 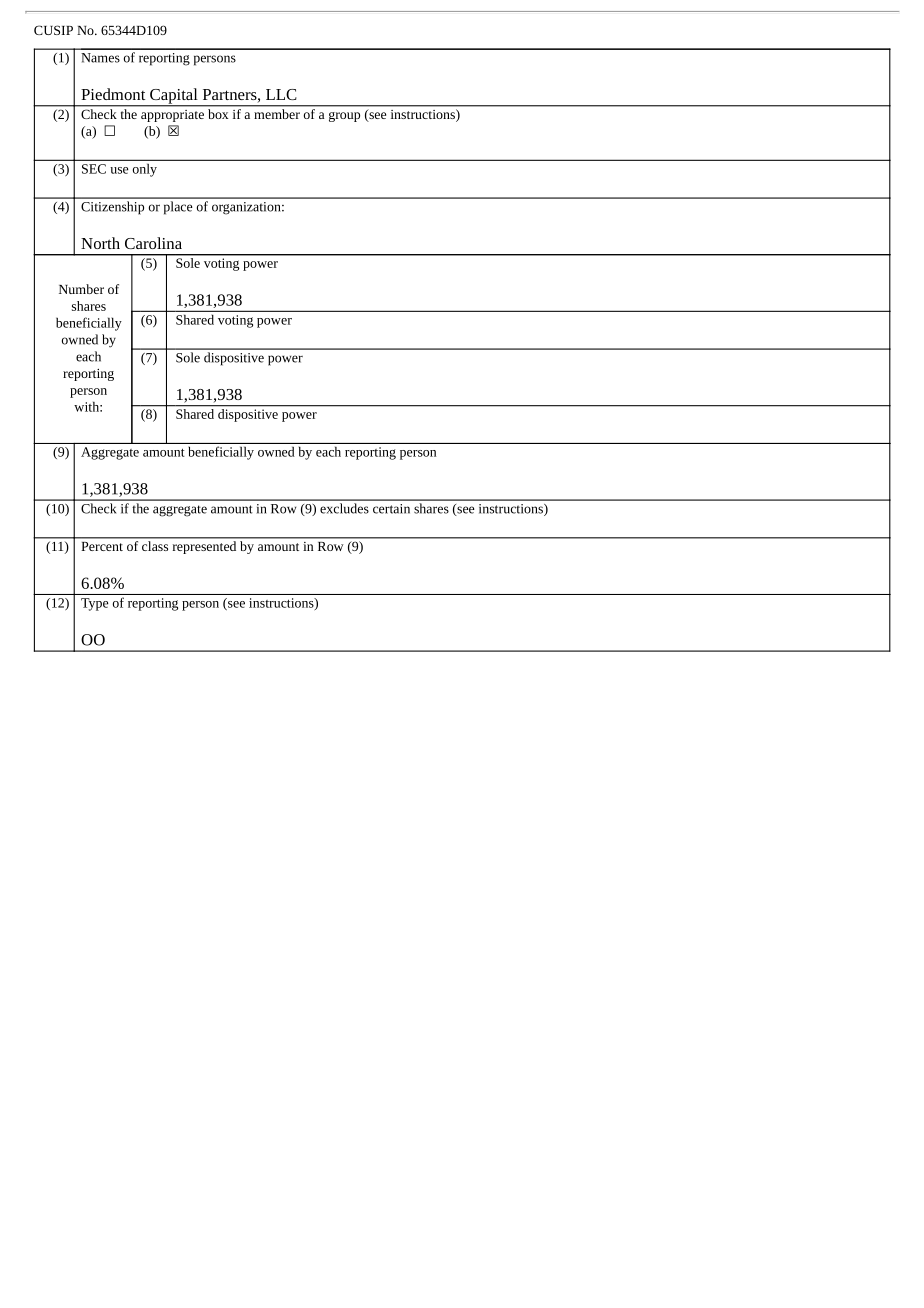 What do you see at coordinates (113, 94) in the page?
I see `Piedmont` at bounding box center [113, 94].
